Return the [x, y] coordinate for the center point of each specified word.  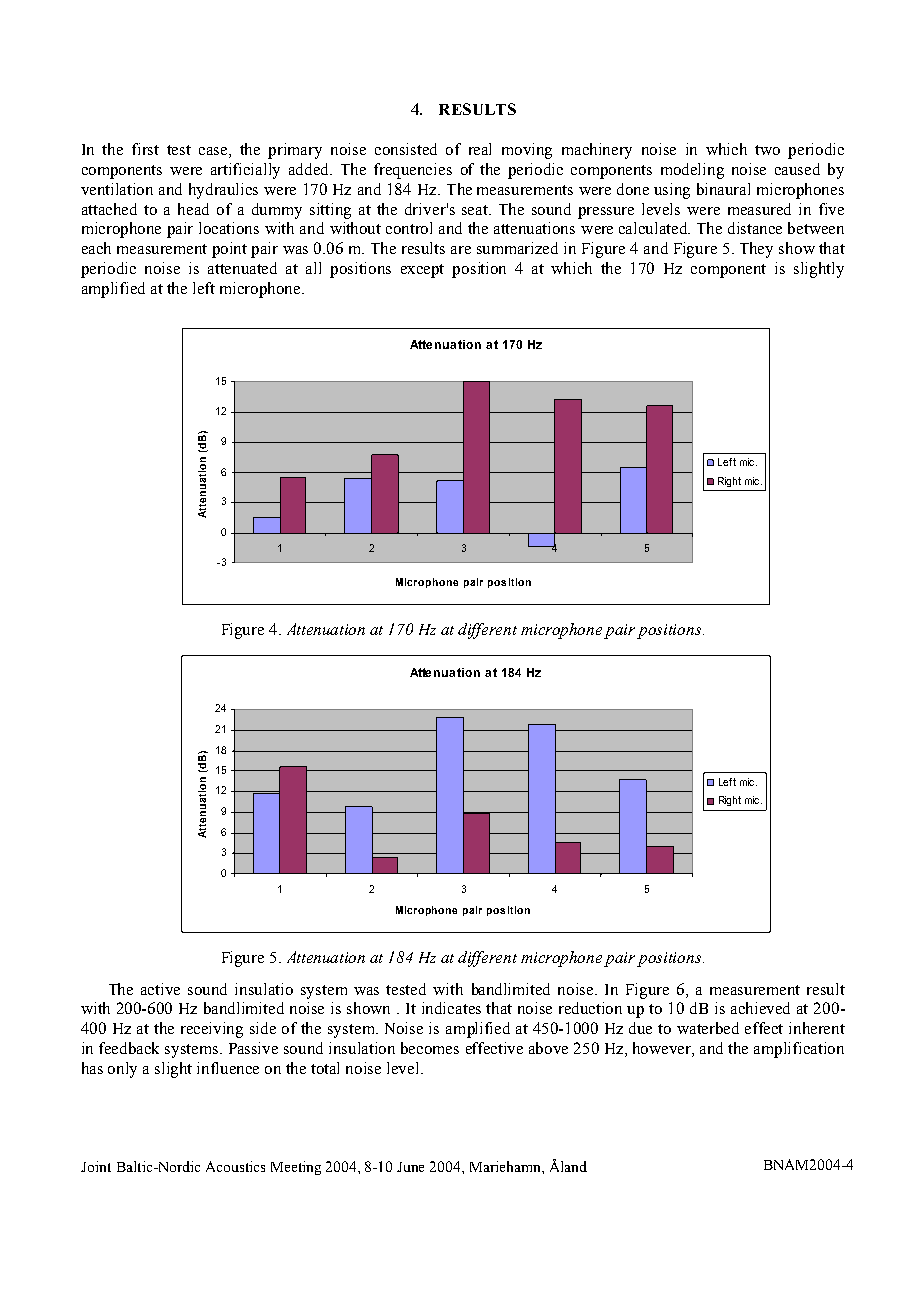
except [422, 271]
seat [476, 210]
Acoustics [235, 1166]
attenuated [242, 268]
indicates [451, 1008]
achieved [760, 1008]
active [160, 989]
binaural [723, 189]
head [193, 209]
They [756, 250]
